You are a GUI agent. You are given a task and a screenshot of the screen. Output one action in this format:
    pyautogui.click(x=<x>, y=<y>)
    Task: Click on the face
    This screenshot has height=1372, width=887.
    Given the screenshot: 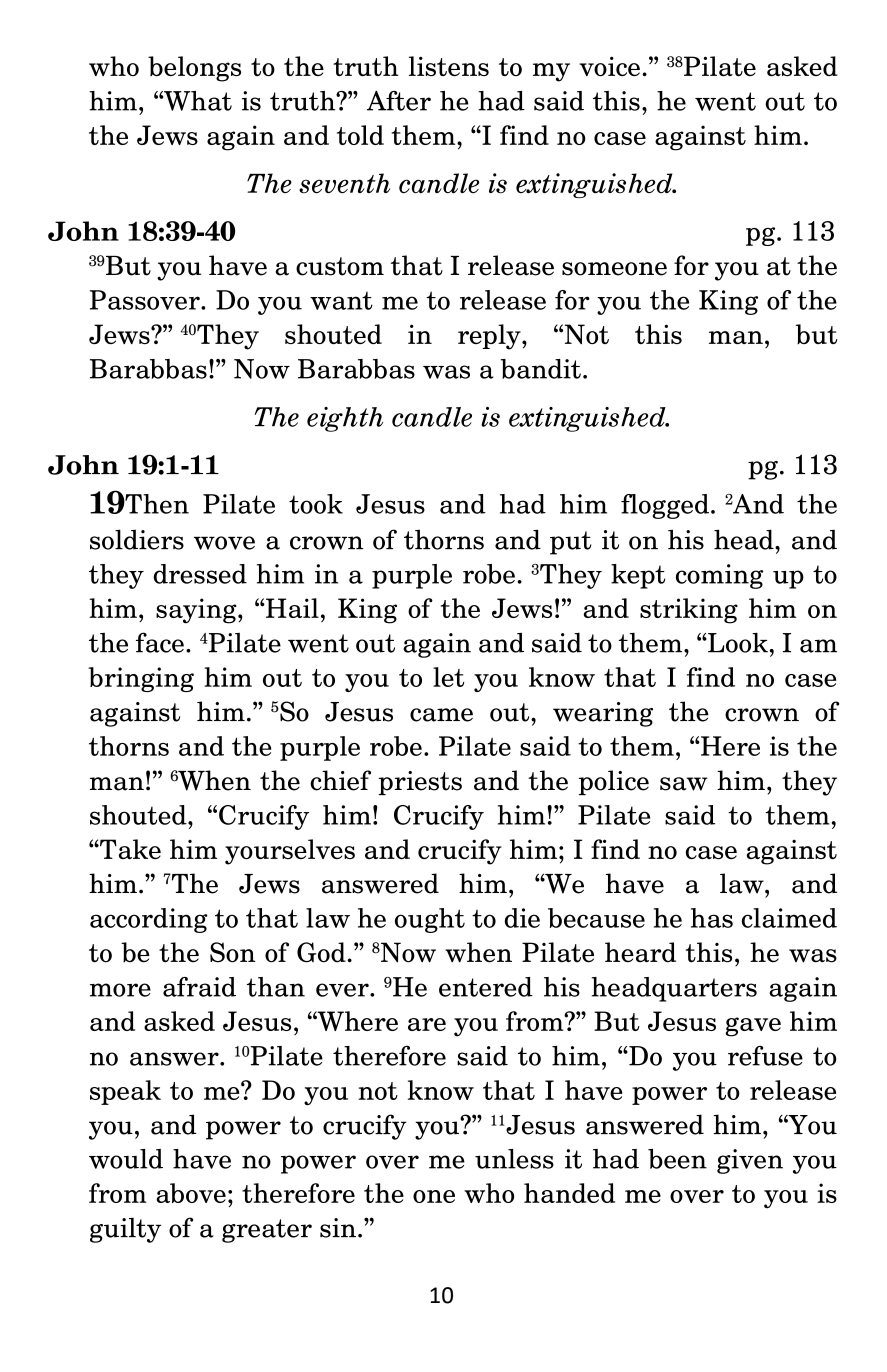 What is the action you would take?
    pyautogui.click(x=160, y=642)
